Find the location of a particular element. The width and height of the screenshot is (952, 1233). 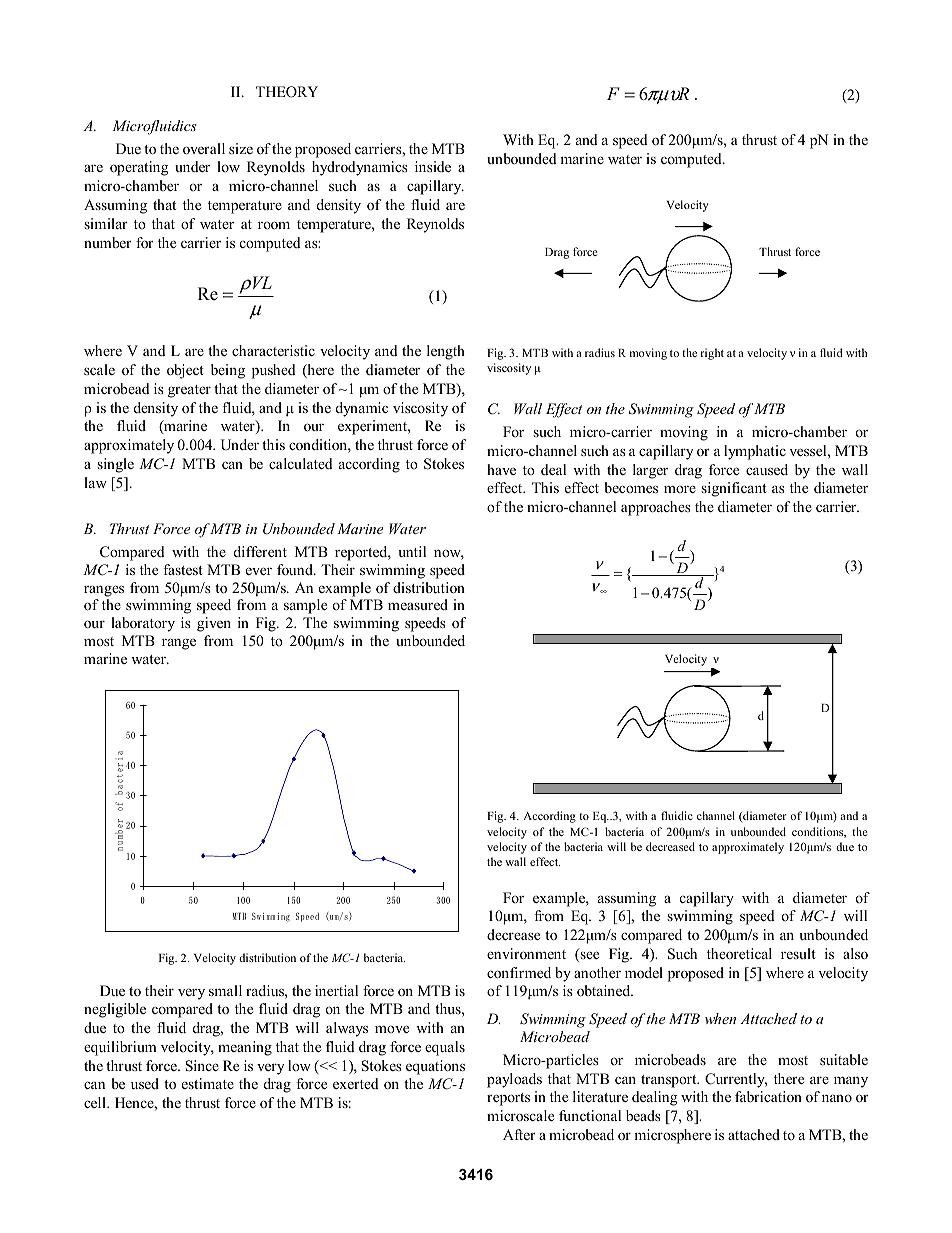

inside is located at coordinates (433, 166).
